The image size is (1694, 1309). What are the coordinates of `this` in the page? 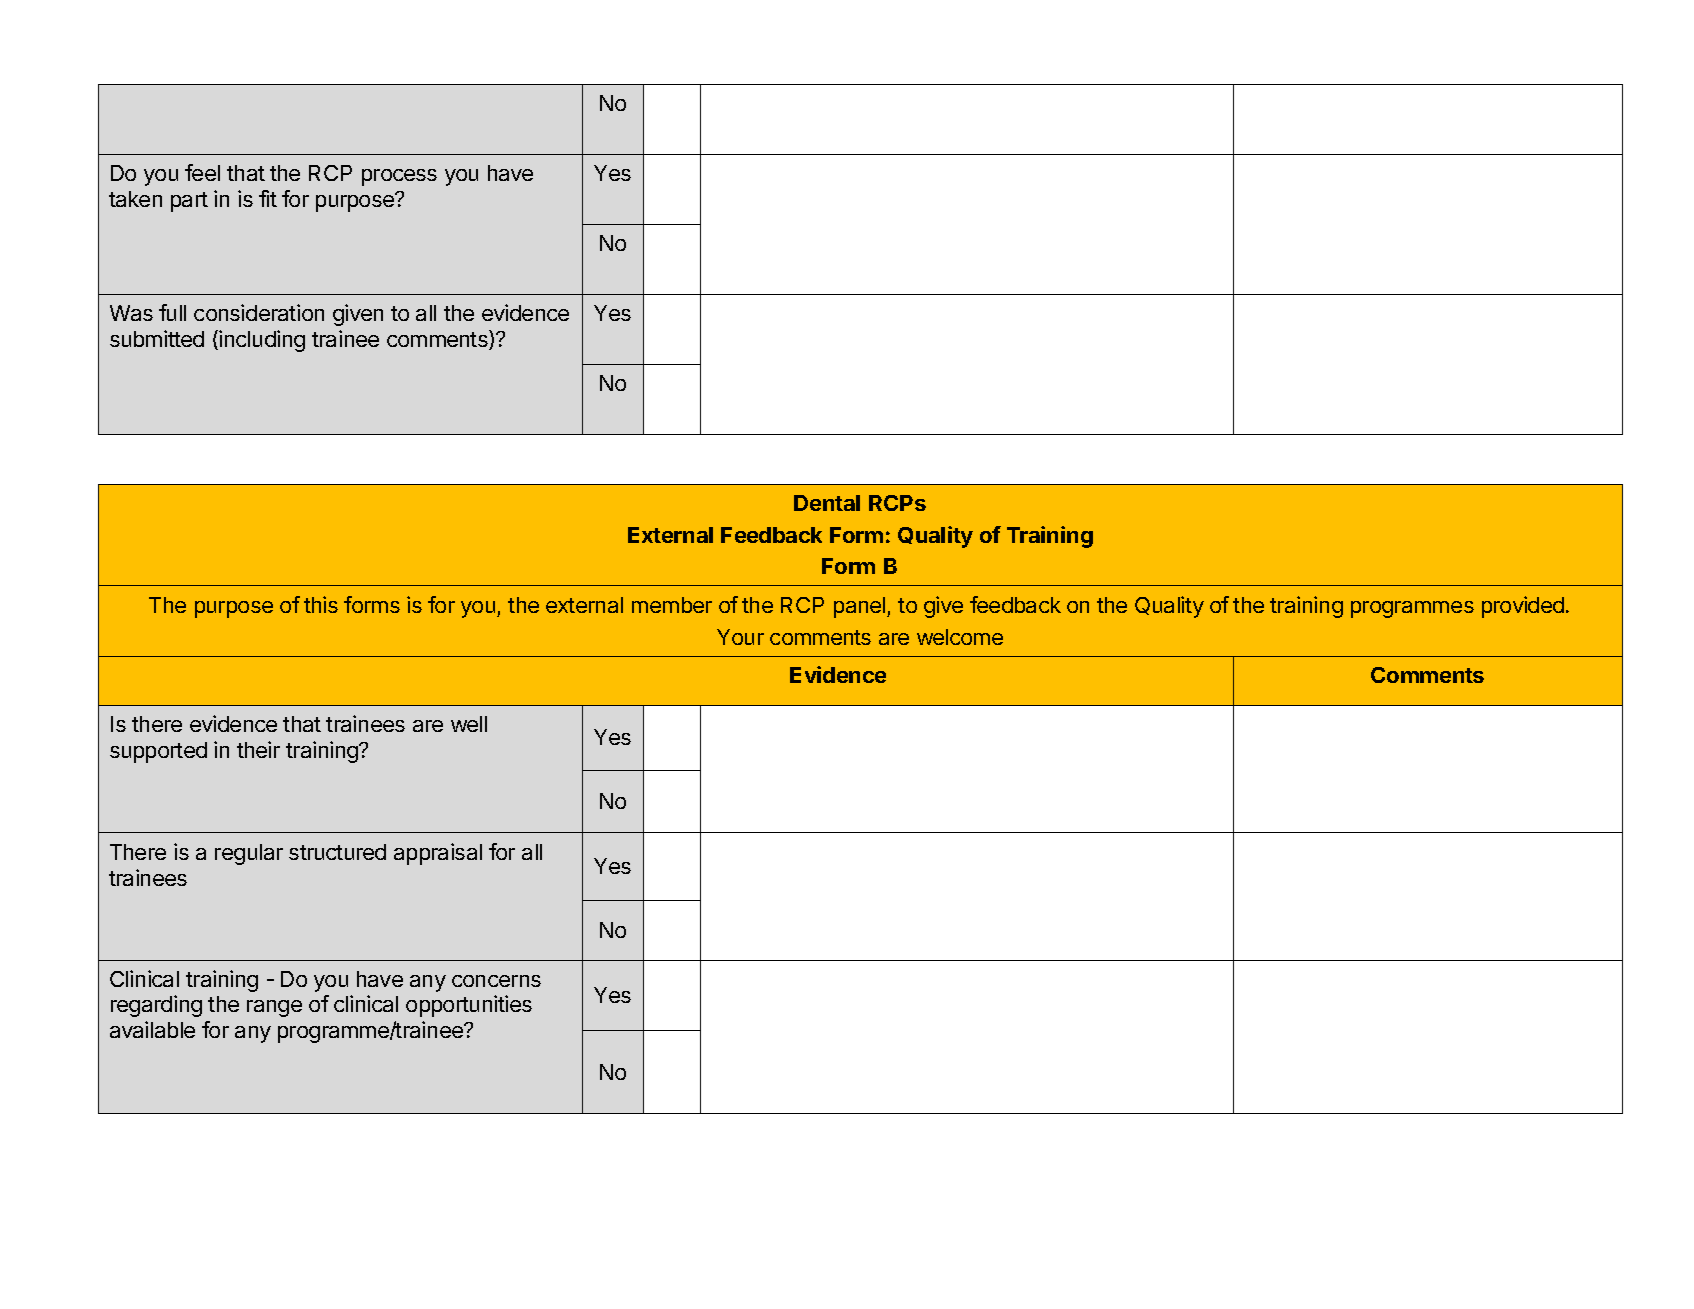 It's located at (321, 604).
